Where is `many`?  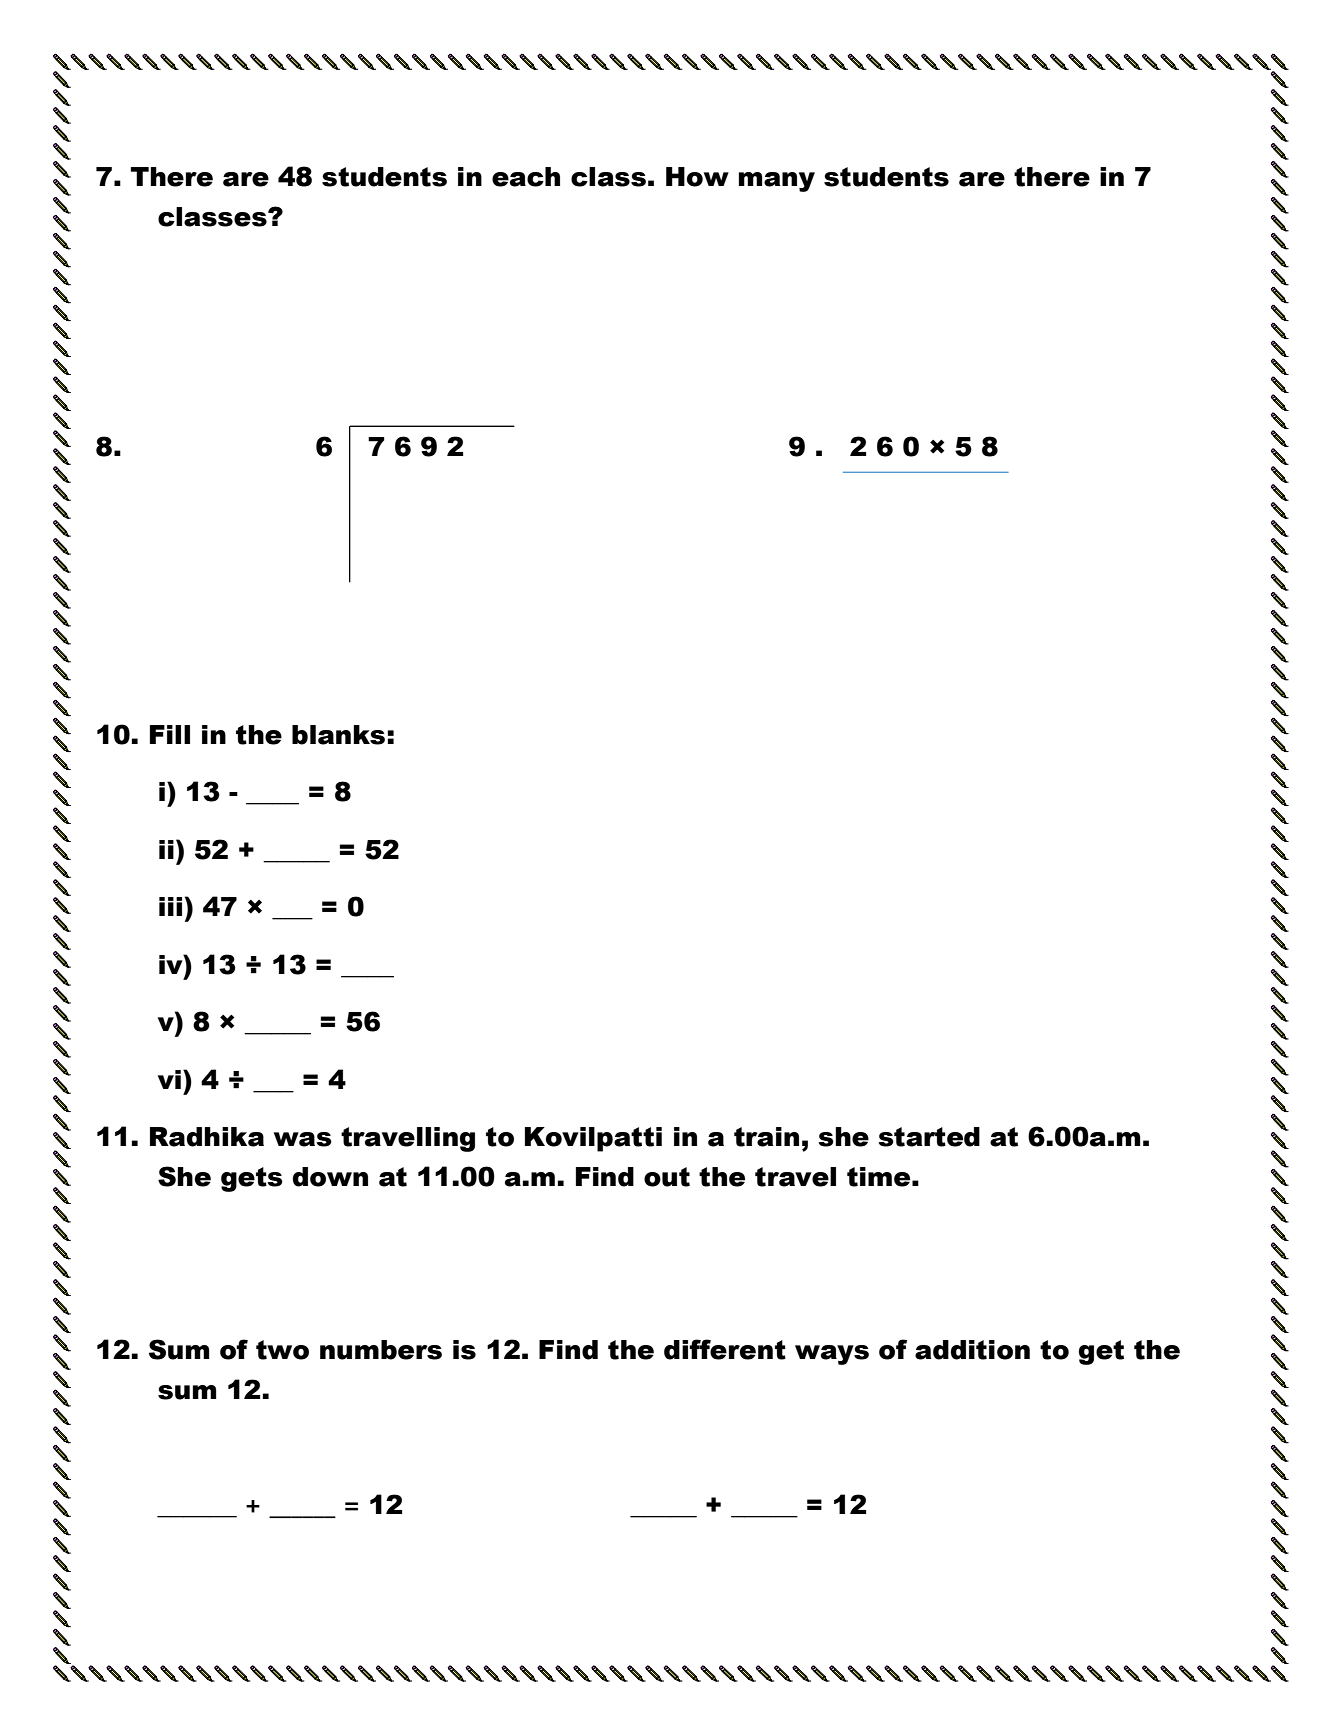 many is located at coordinates (777, 182).
